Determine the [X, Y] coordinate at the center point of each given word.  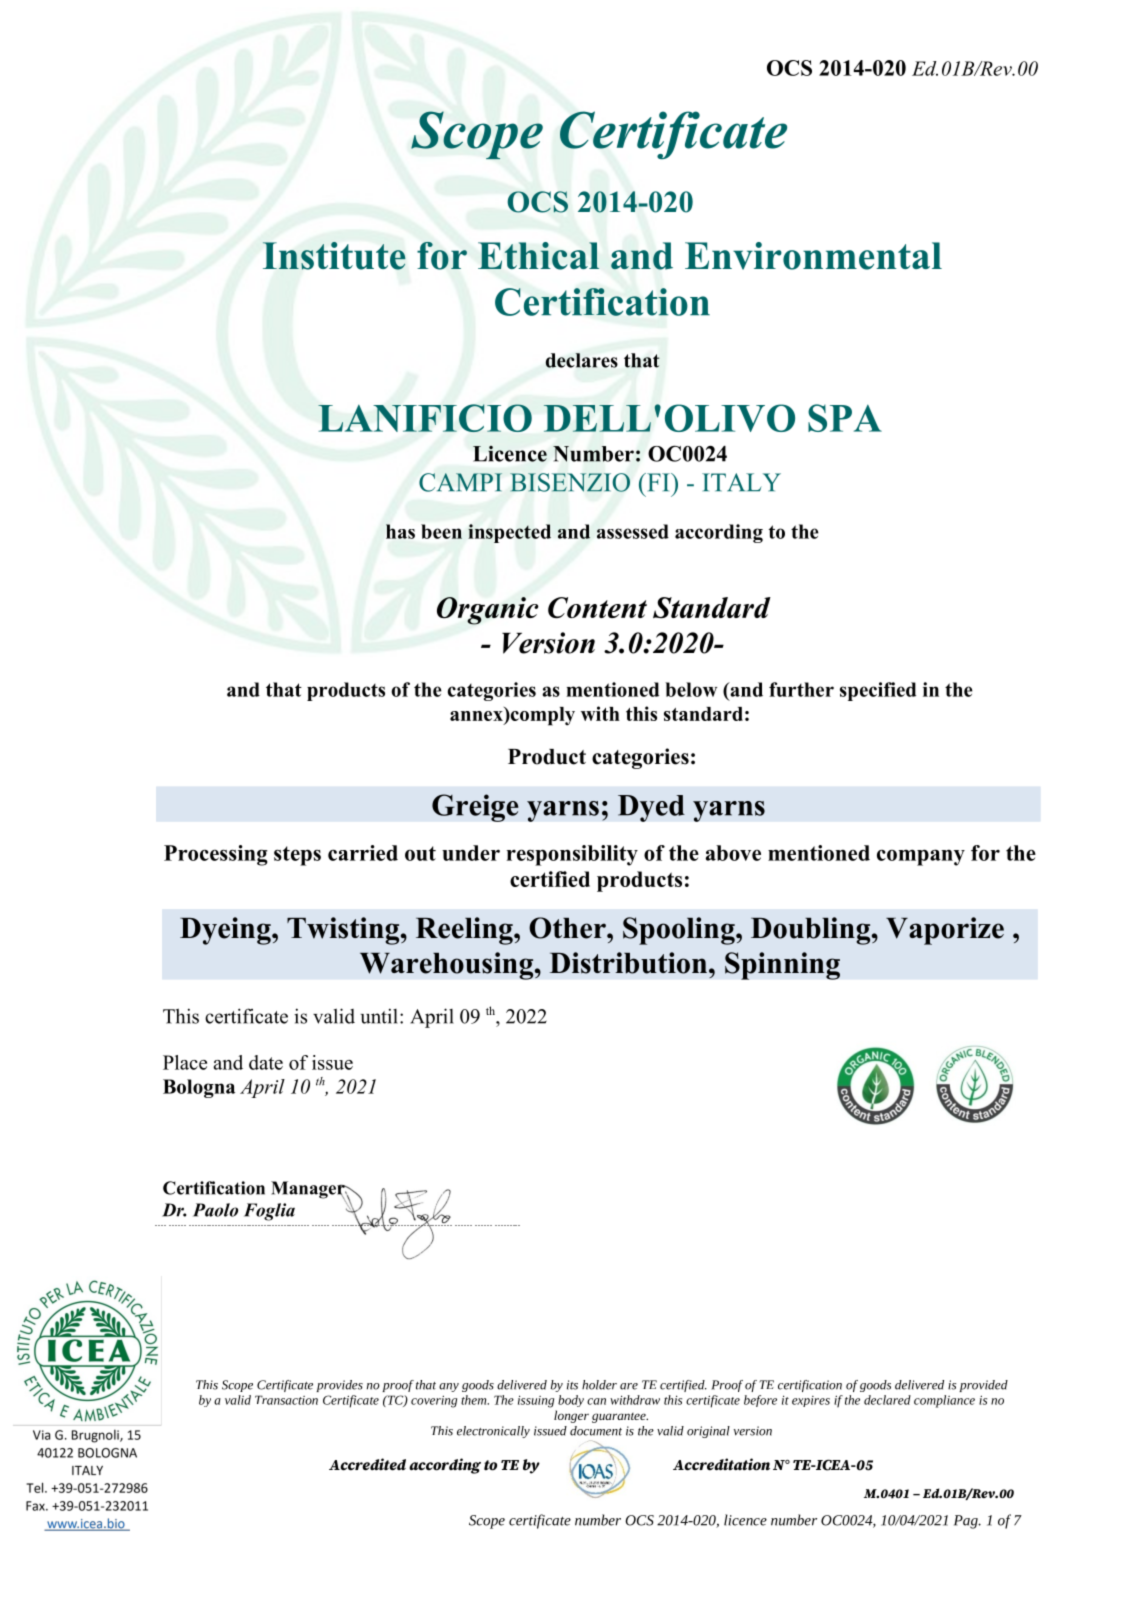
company [921, 857]
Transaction [286, 1400]
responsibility [572, 855]
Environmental [813, 256]
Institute [334, 256]
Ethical [538, 256]
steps [297, 856]
